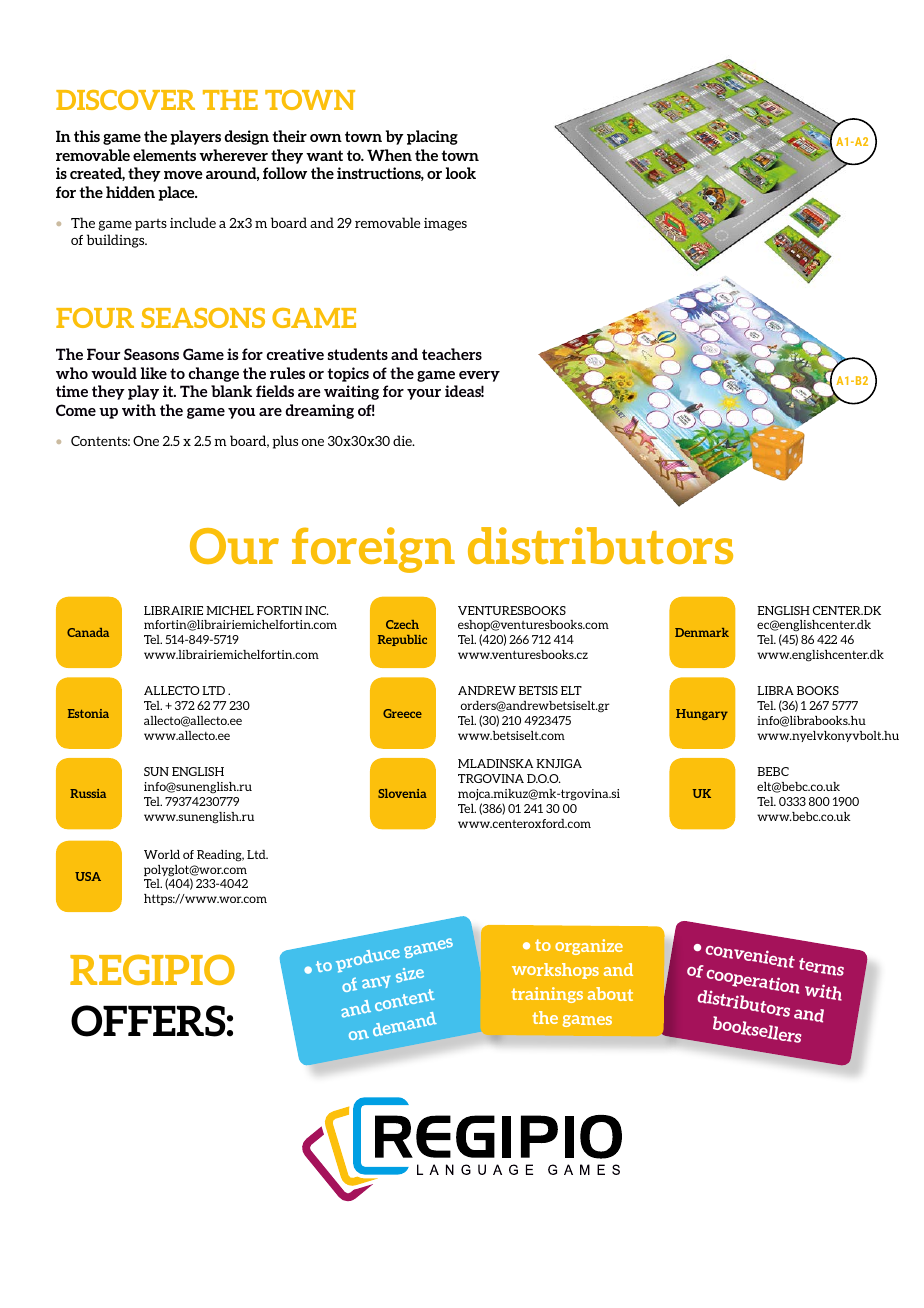  Describe the element at coordinates (76, 410) in the screenshot. I see `Come` at that location.
